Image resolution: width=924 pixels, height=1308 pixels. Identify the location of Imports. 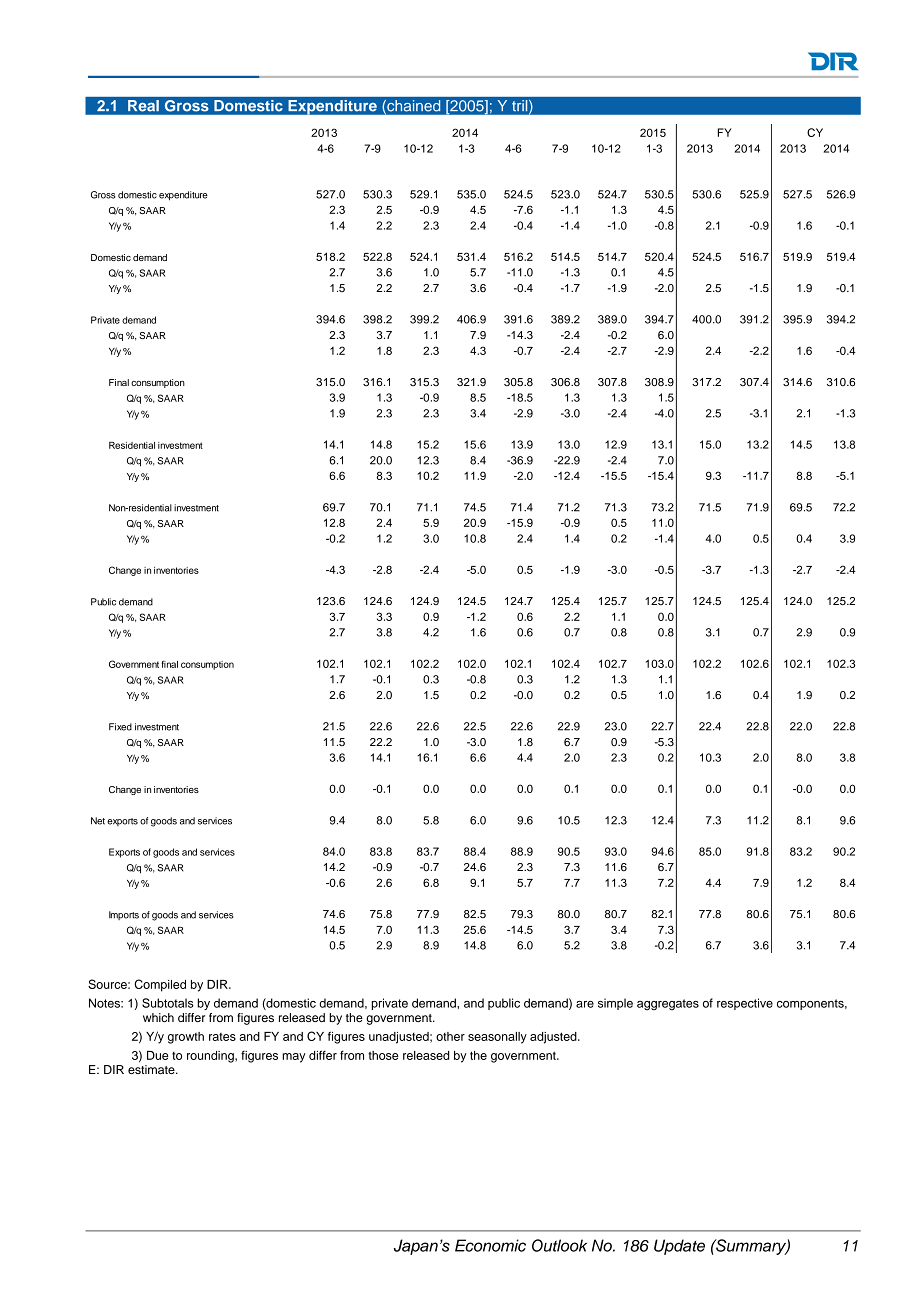
(124, 915).
